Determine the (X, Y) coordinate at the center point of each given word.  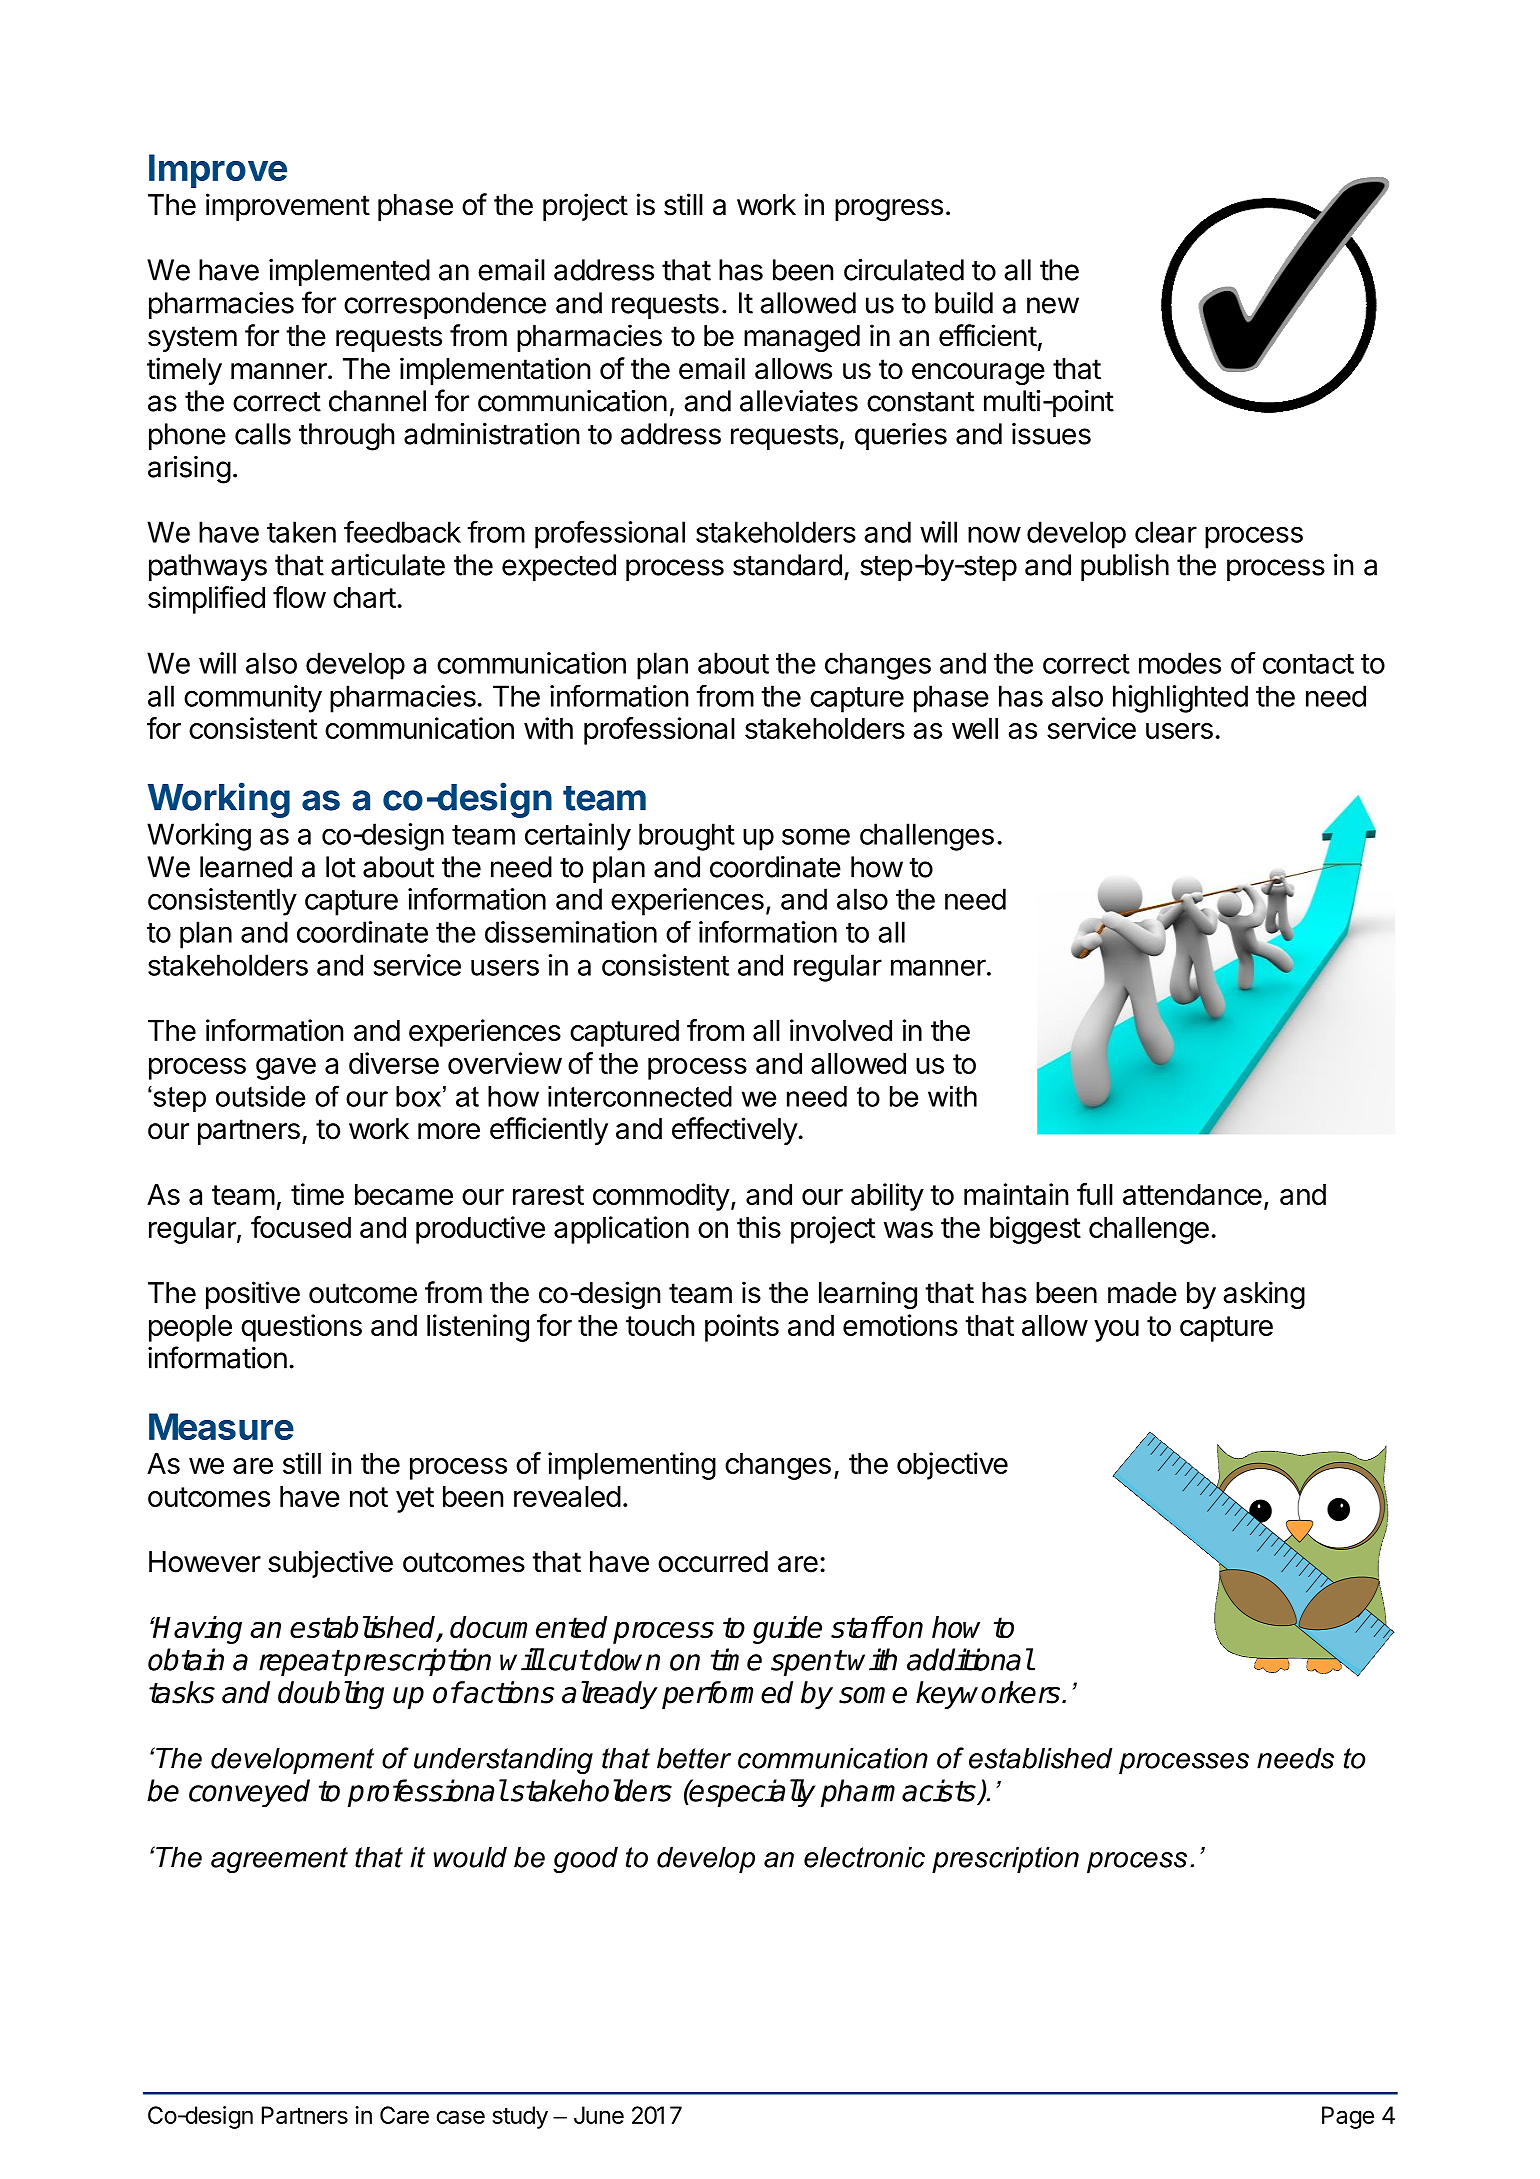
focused (301, 1227)
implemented (349, 272)
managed (802, 338)
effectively (735, 1131)
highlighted (1180, 699)
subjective (330, 1564)
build (964, 303)
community (253, 699)
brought (687, 837)
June (599, 2115)
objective (952, 1466)
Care (404, 2115)
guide (787, 1630)
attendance (1192, 1194)
